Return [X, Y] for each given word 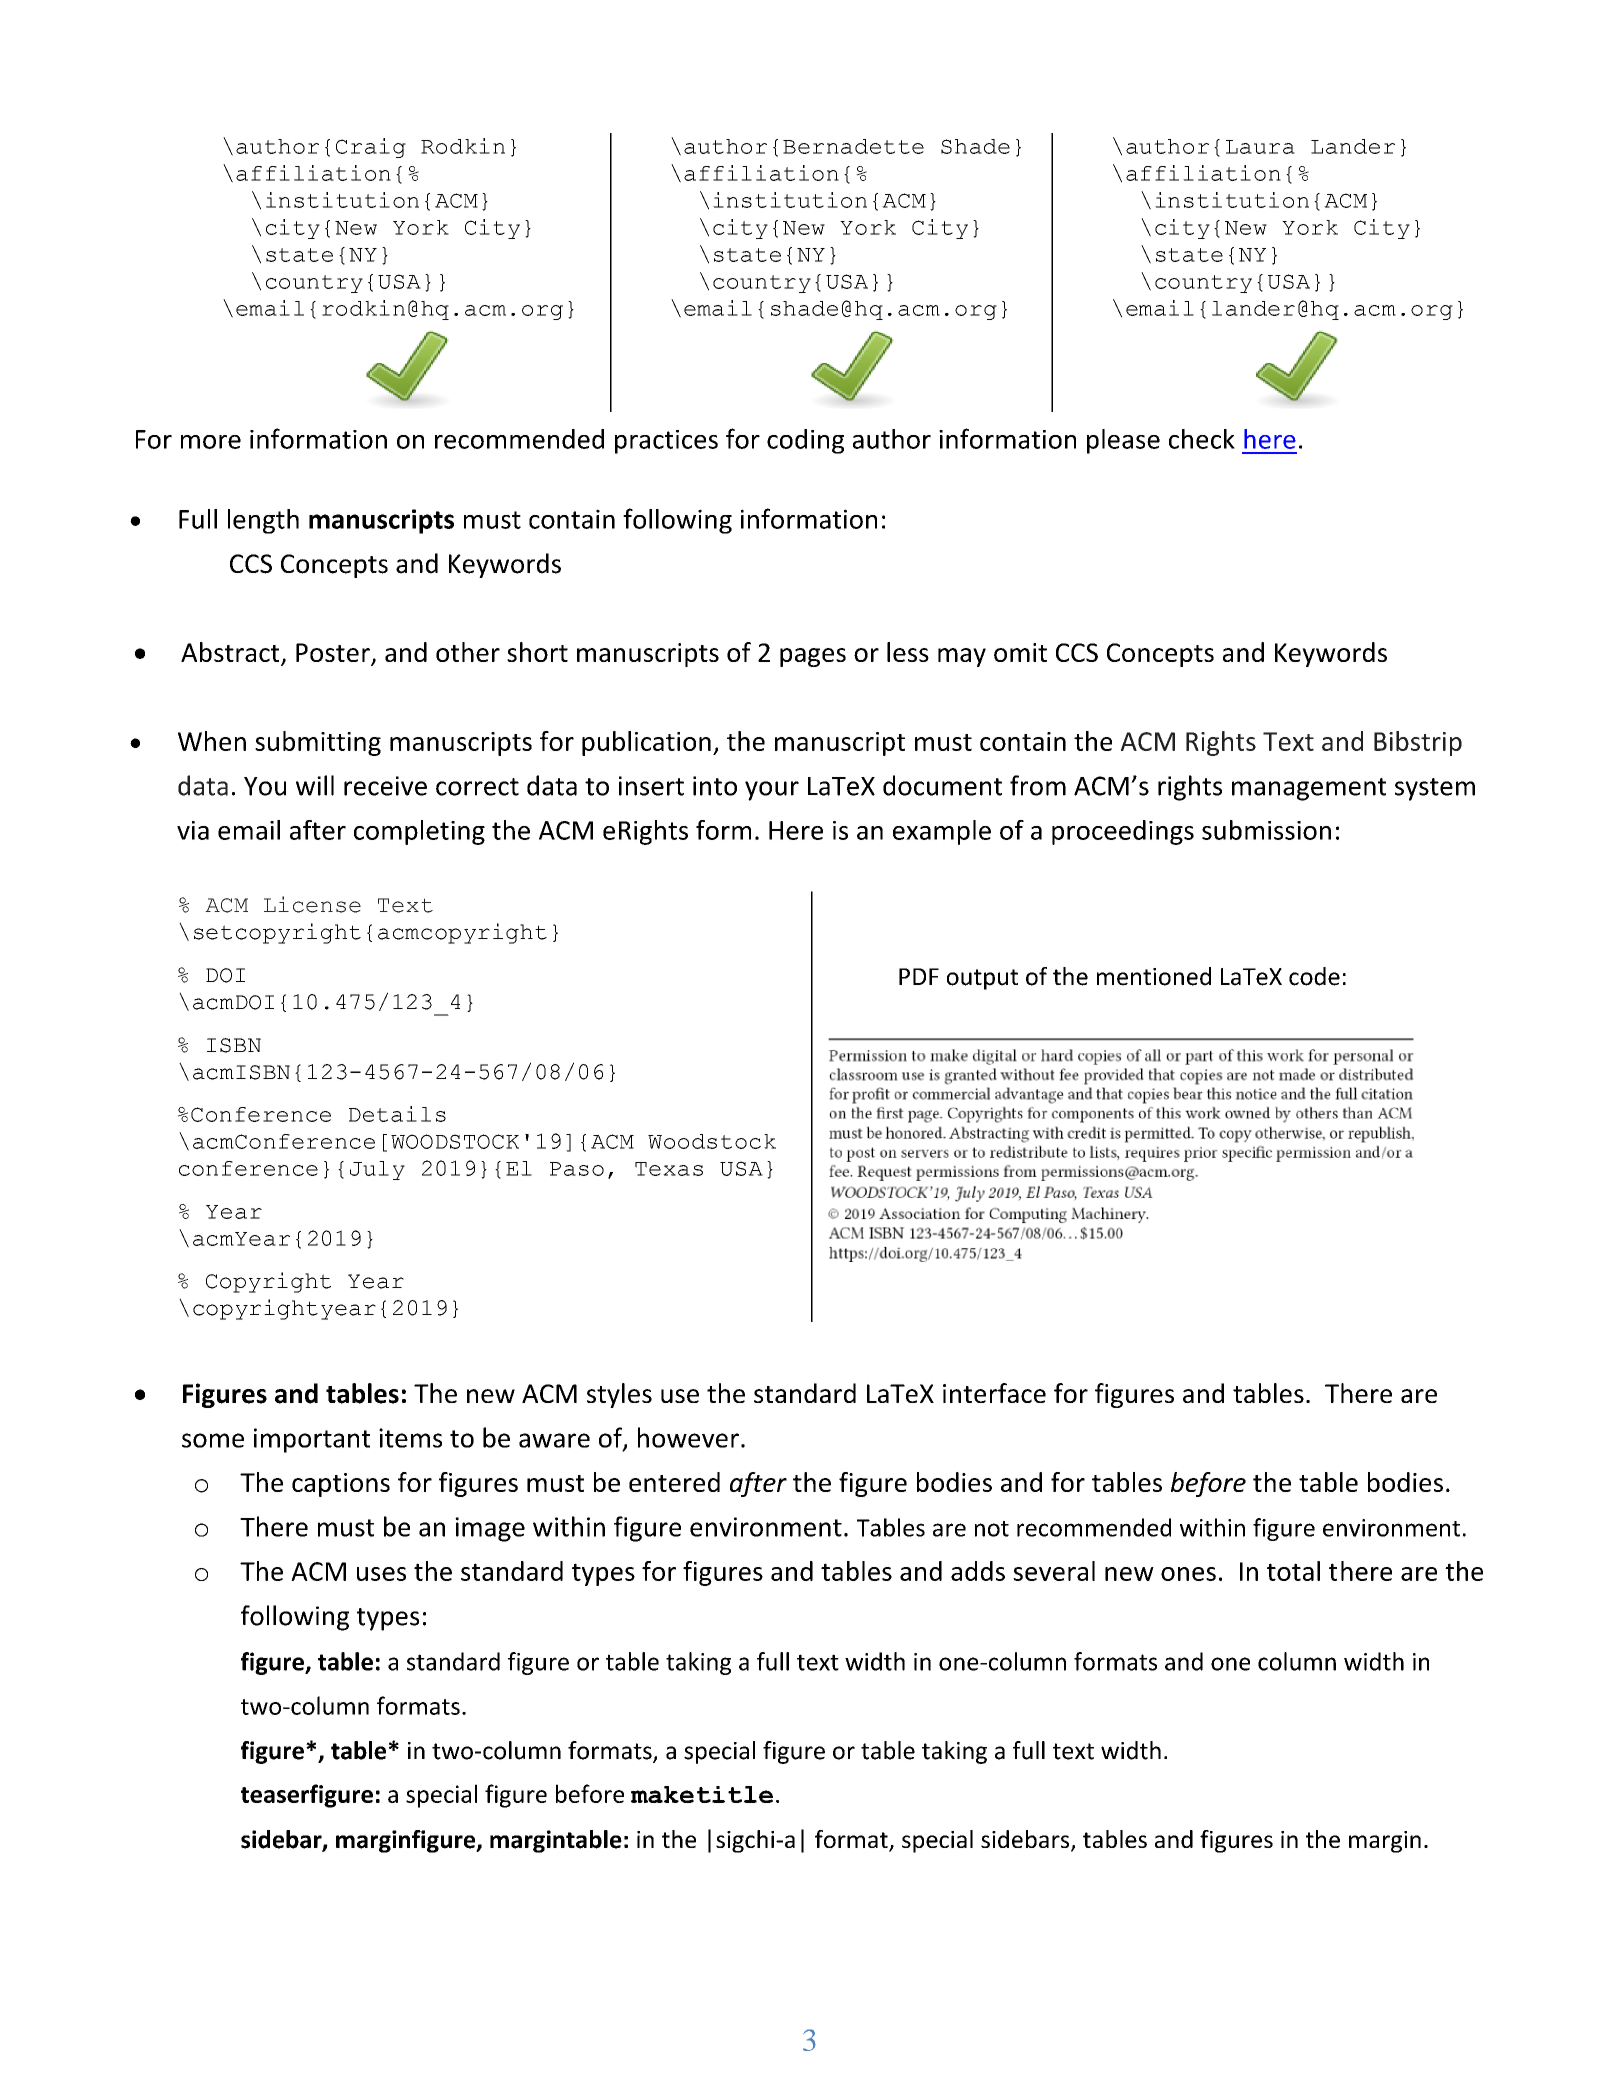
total [1293, 1571]
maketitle [702, 1794]
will [315, 785]
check [1202, 439]
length [263, 521]
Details [397, 1114]
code [1314, 976]
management [1309, 789]
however [688, 1437]
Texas [669, 1169]
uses [381, 1574]
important [312, 1440]
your [772, 791]
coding [805, 441]
